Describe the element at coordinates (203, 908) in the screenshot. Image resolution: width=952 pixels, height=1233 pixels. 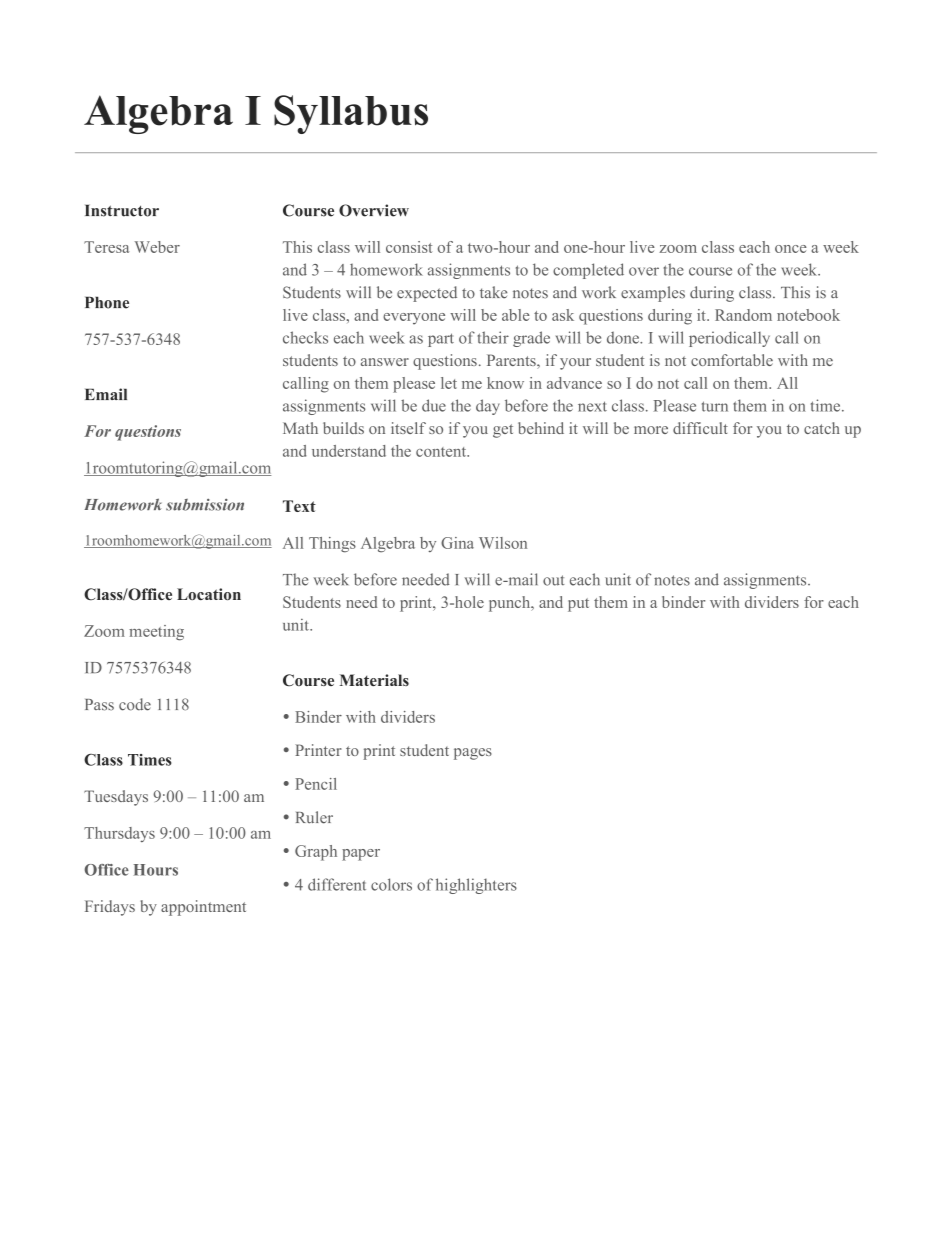
I see `appointment` at that location.
